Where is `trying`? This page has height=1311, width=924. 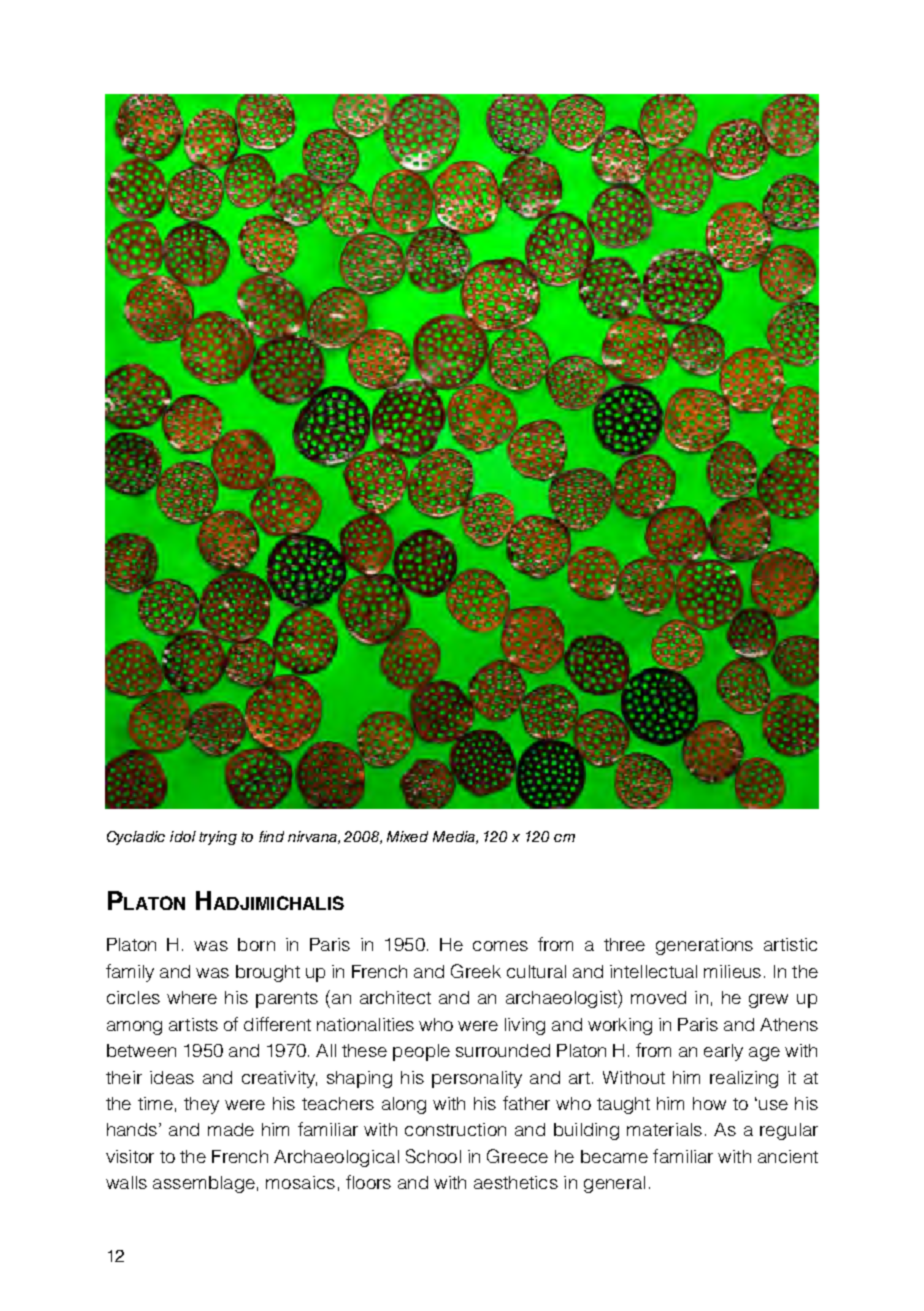
trying is located at coordinates (218, 838).
